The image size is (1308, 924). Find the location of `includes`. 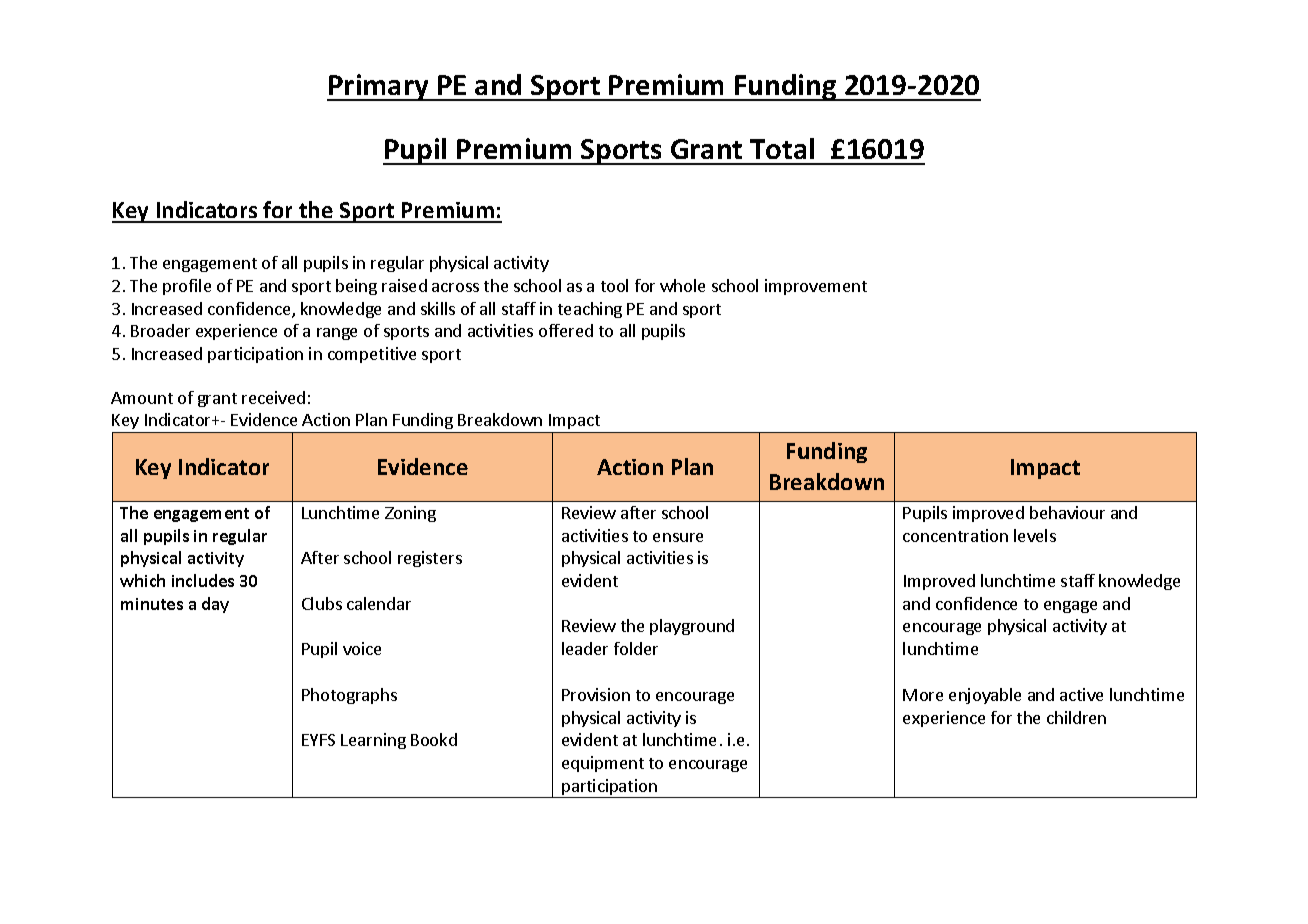

includes is located at coordinates (203, 580).
